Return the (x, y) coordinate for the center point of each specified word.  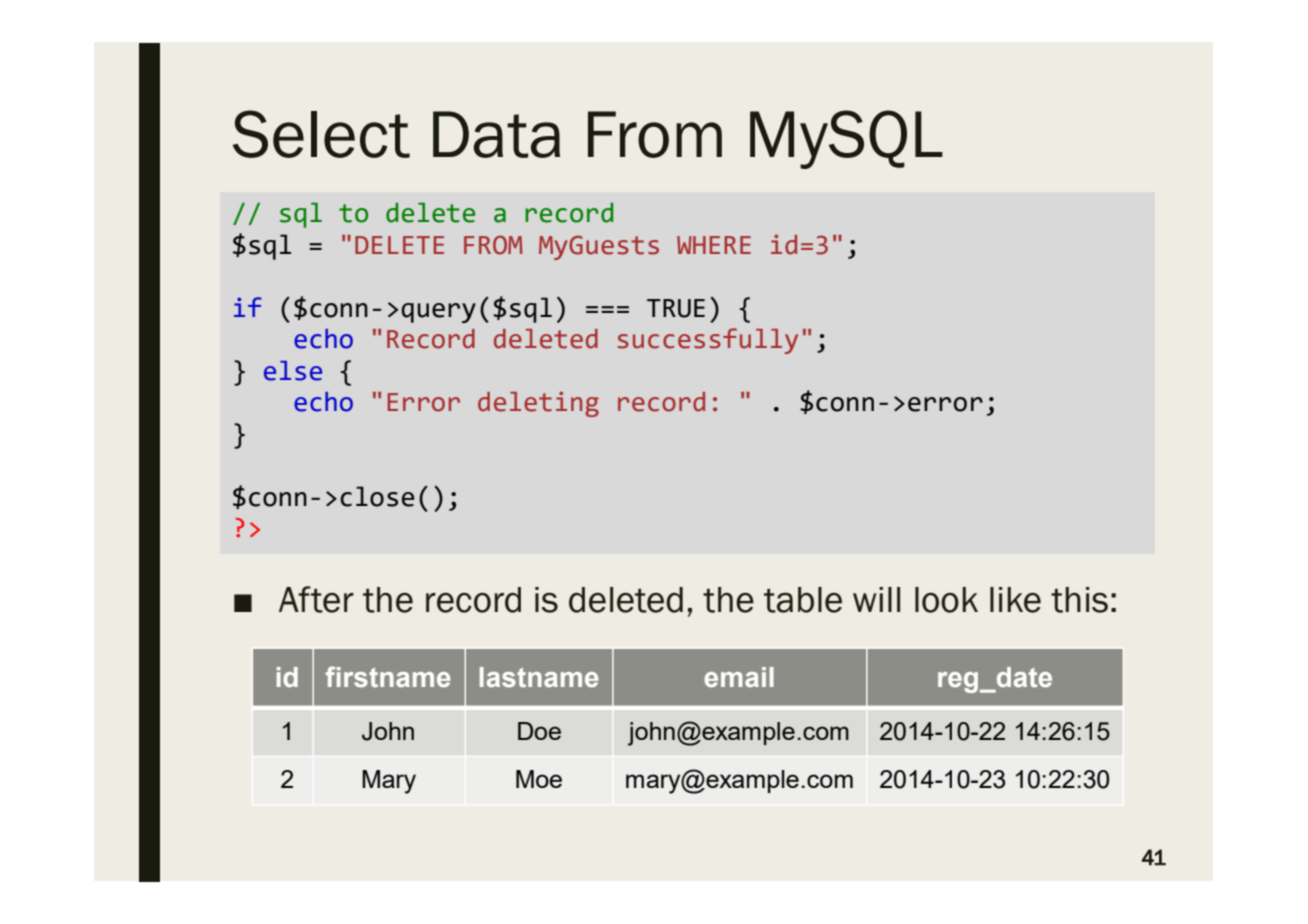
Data (496, 134)
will (876, 599)
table (803, 600)
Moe (539, 779)
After (316, 599)
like (1015, 600)
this (1079, 600)
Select (321, 134)
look (946, 600)
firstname (388, 677)
